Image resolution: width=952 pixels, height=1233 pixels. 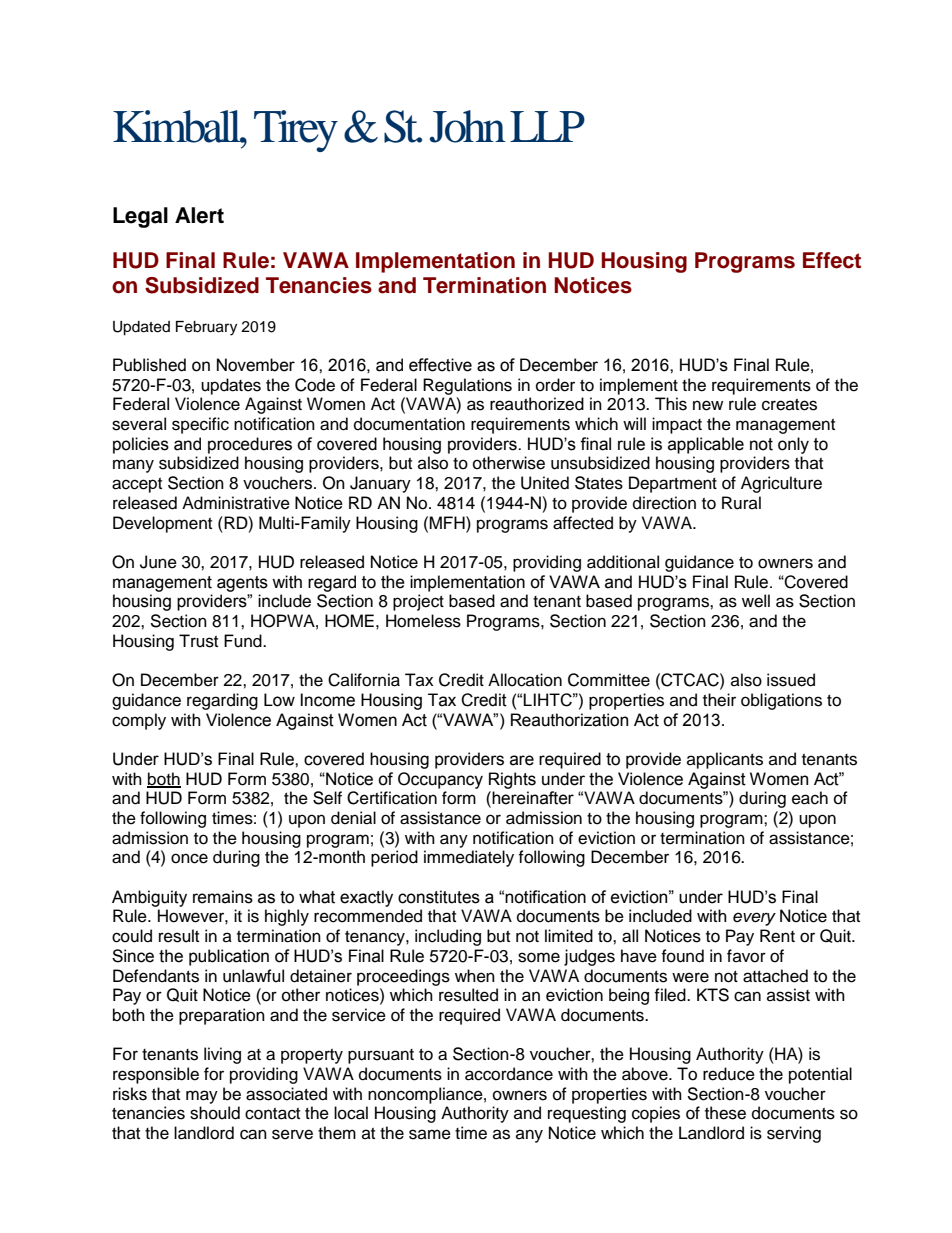 What do you see at coordinates (509, 1074) in the screenshot?
I see `accordance` at bounding box center [509, 1074].
